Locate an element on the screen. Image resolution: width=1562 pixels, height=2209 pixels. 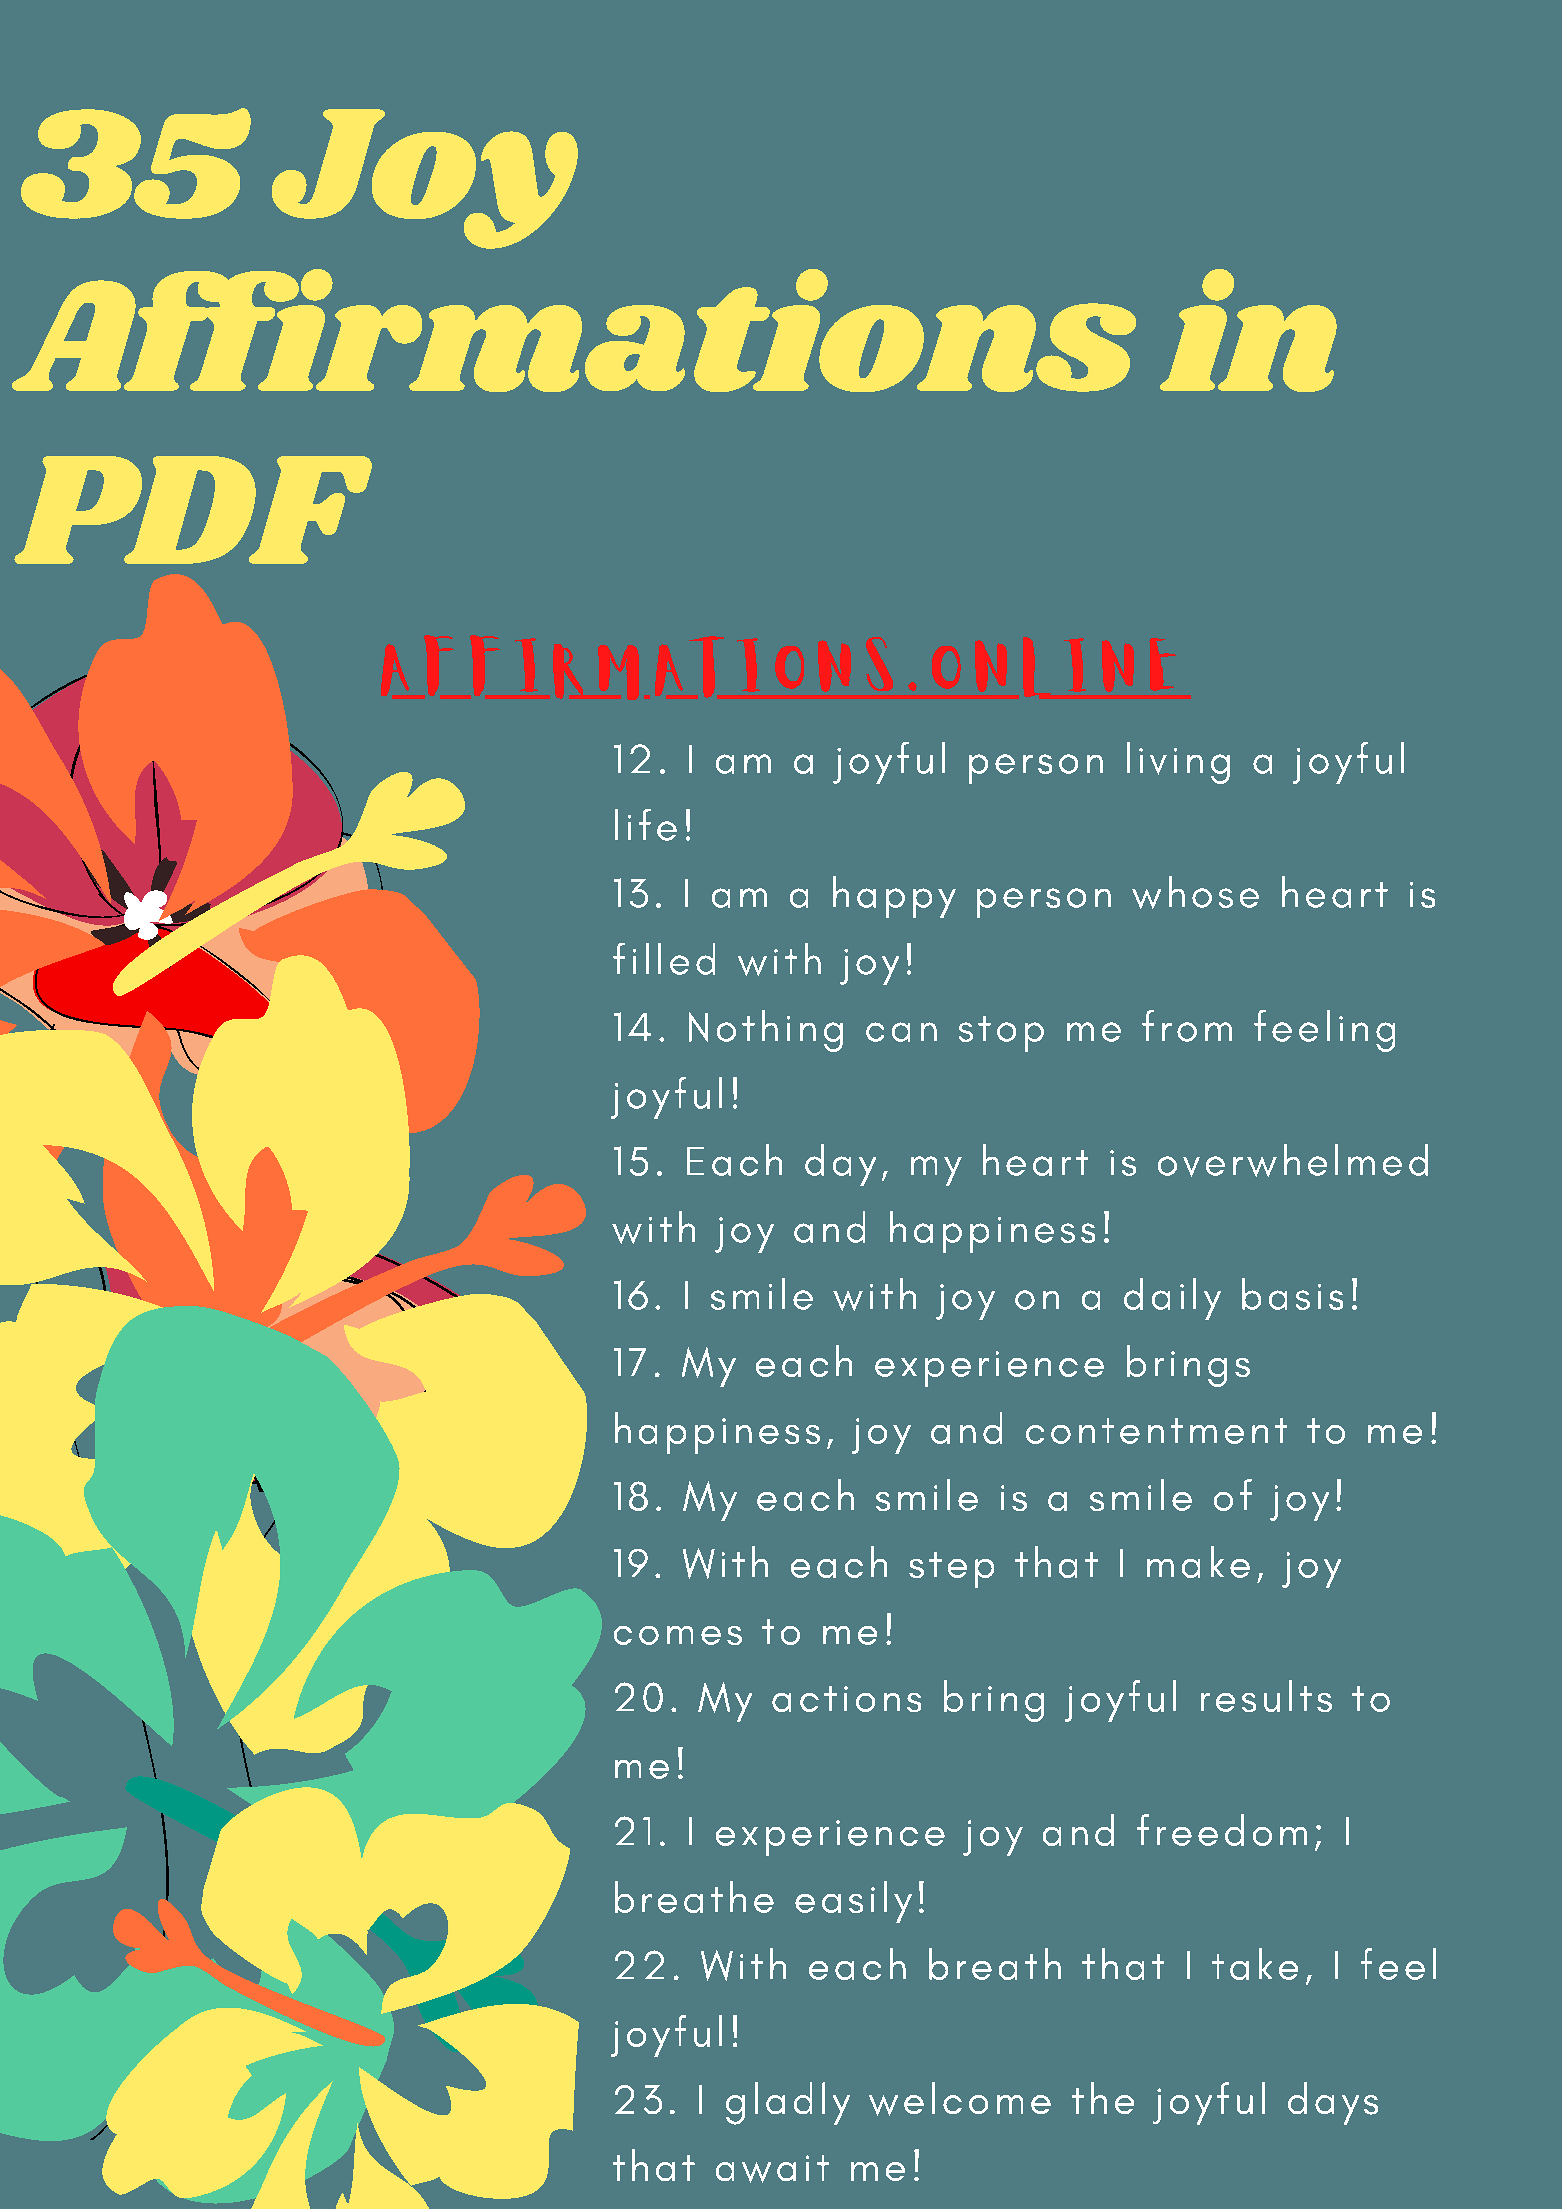
happy is located at coordinates (894, 897).
